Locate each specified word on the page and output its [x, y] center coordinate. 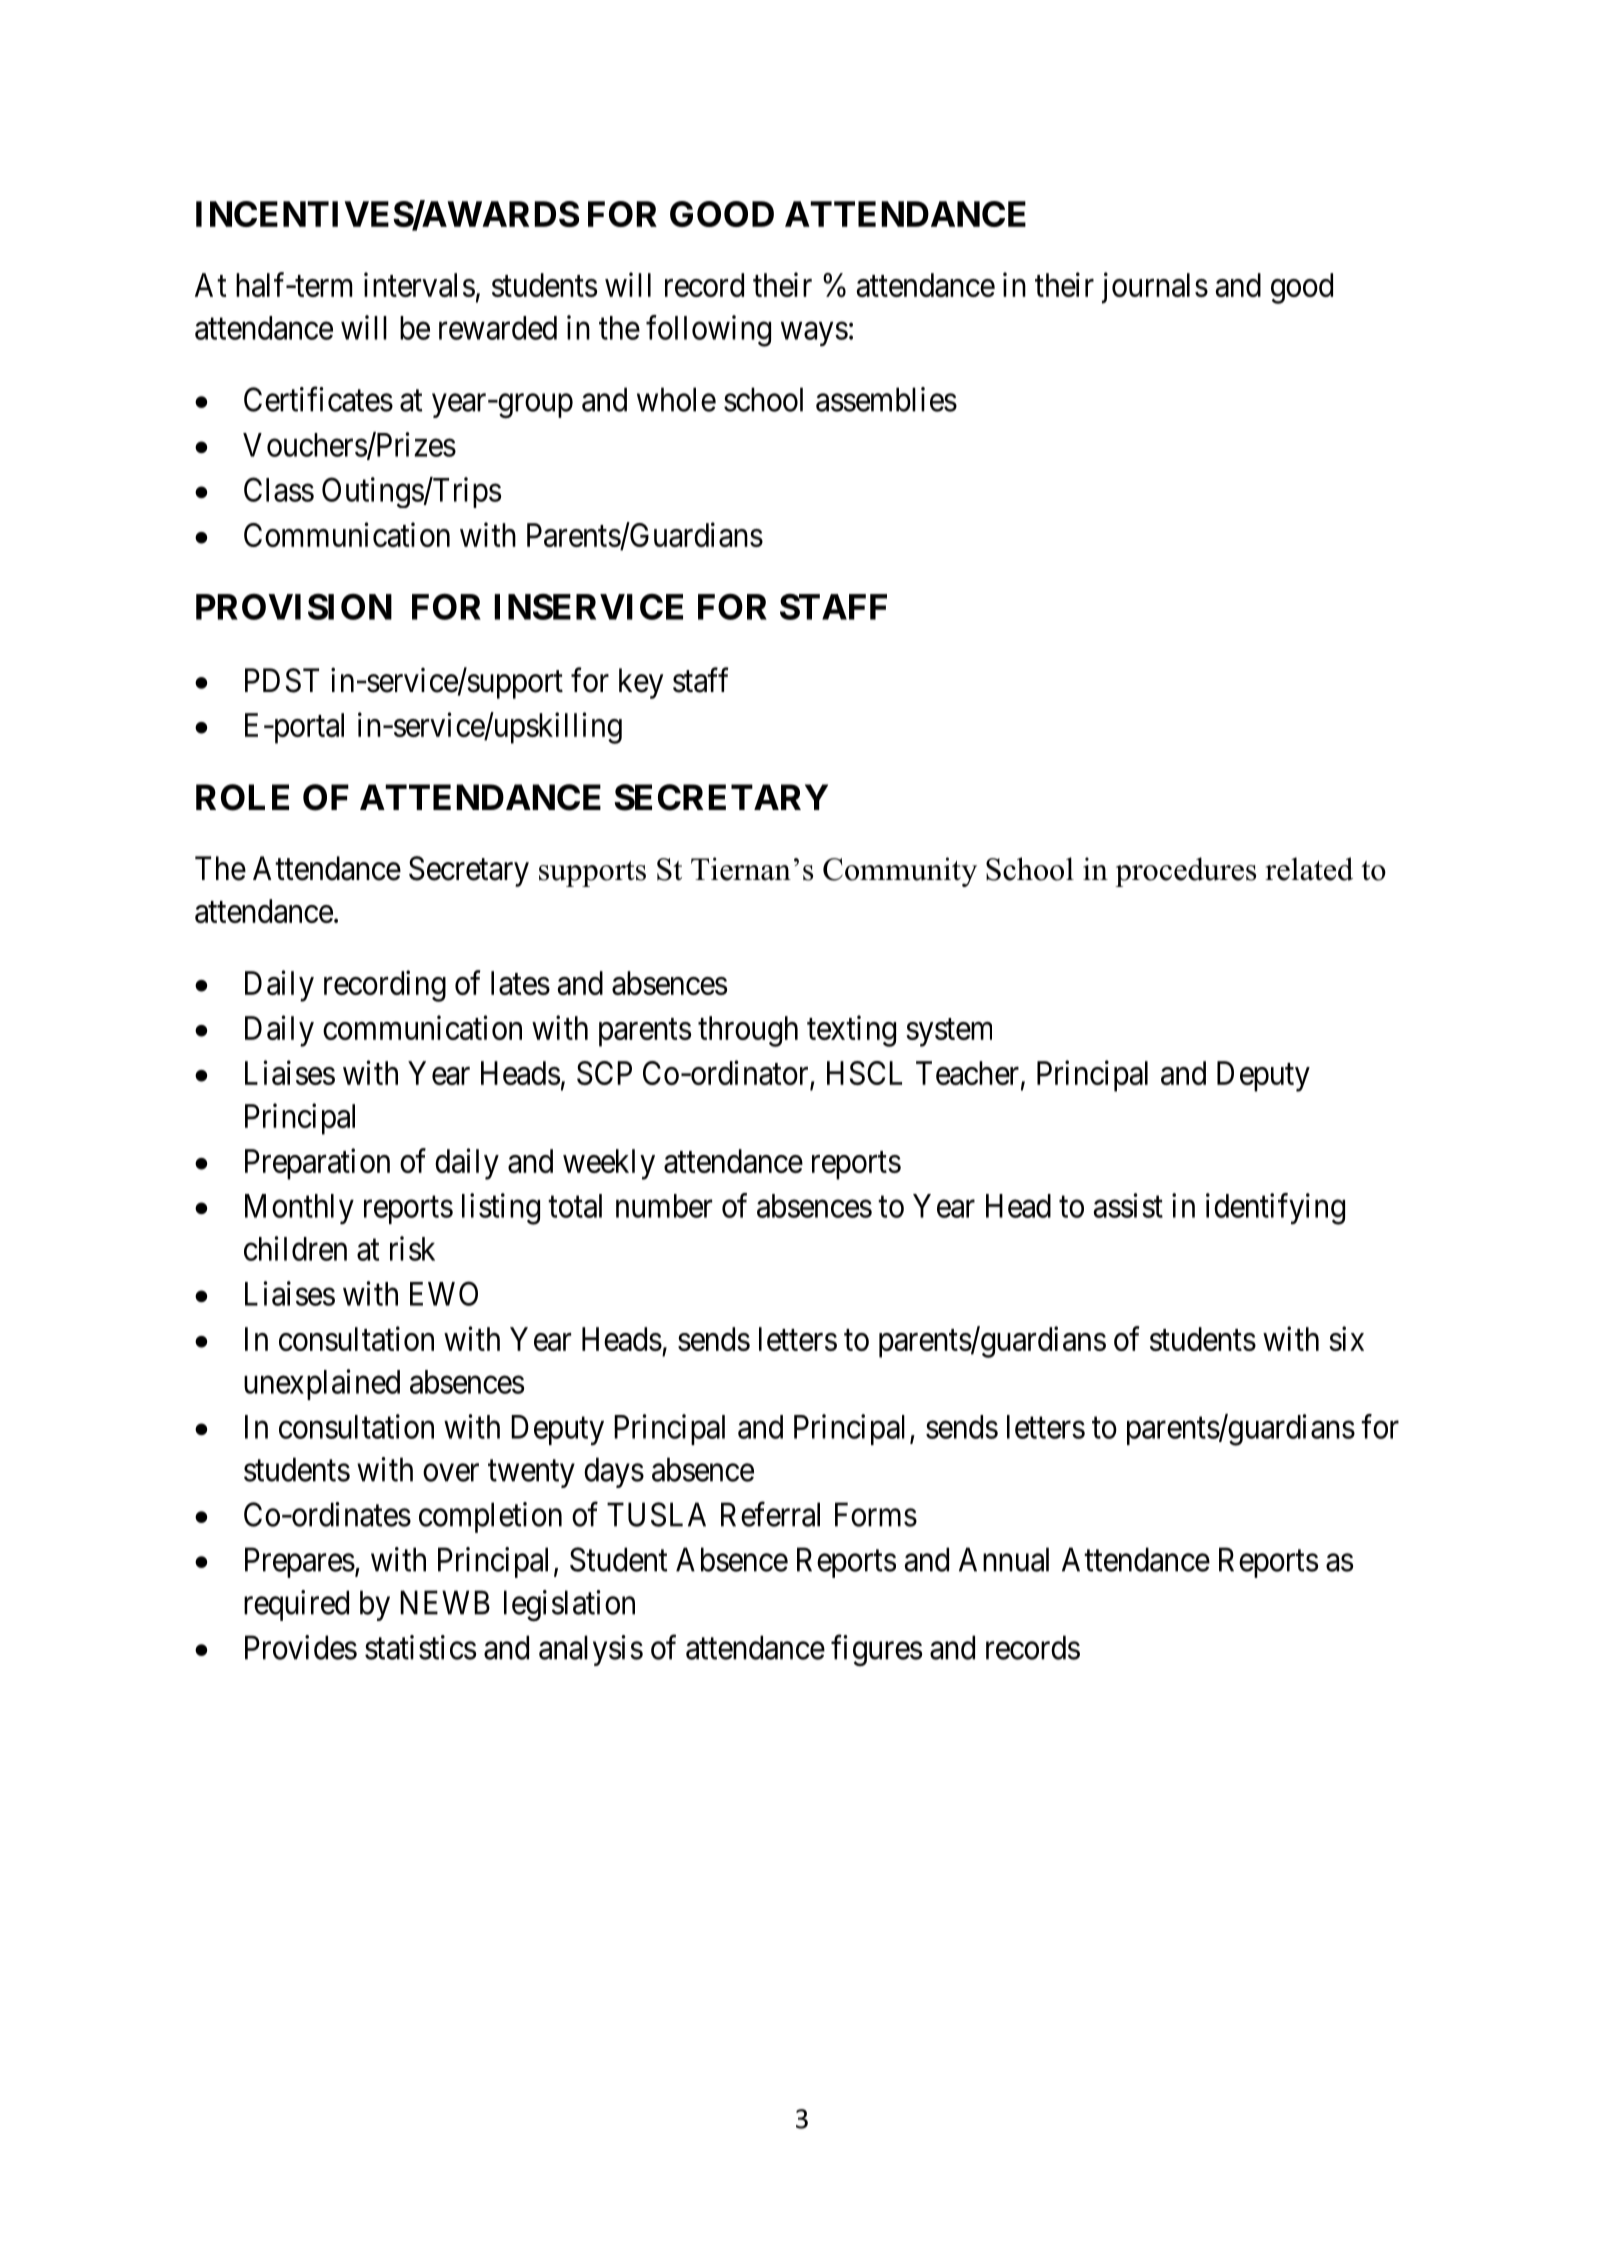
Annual [1004, 1559]
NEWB [445, 1602]
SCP [604, 1073]
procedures [1185, 872]
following [708, 331]
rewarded [498, 328]
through [748, 1031]
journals [1155, 288]
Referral [770, 1514]
